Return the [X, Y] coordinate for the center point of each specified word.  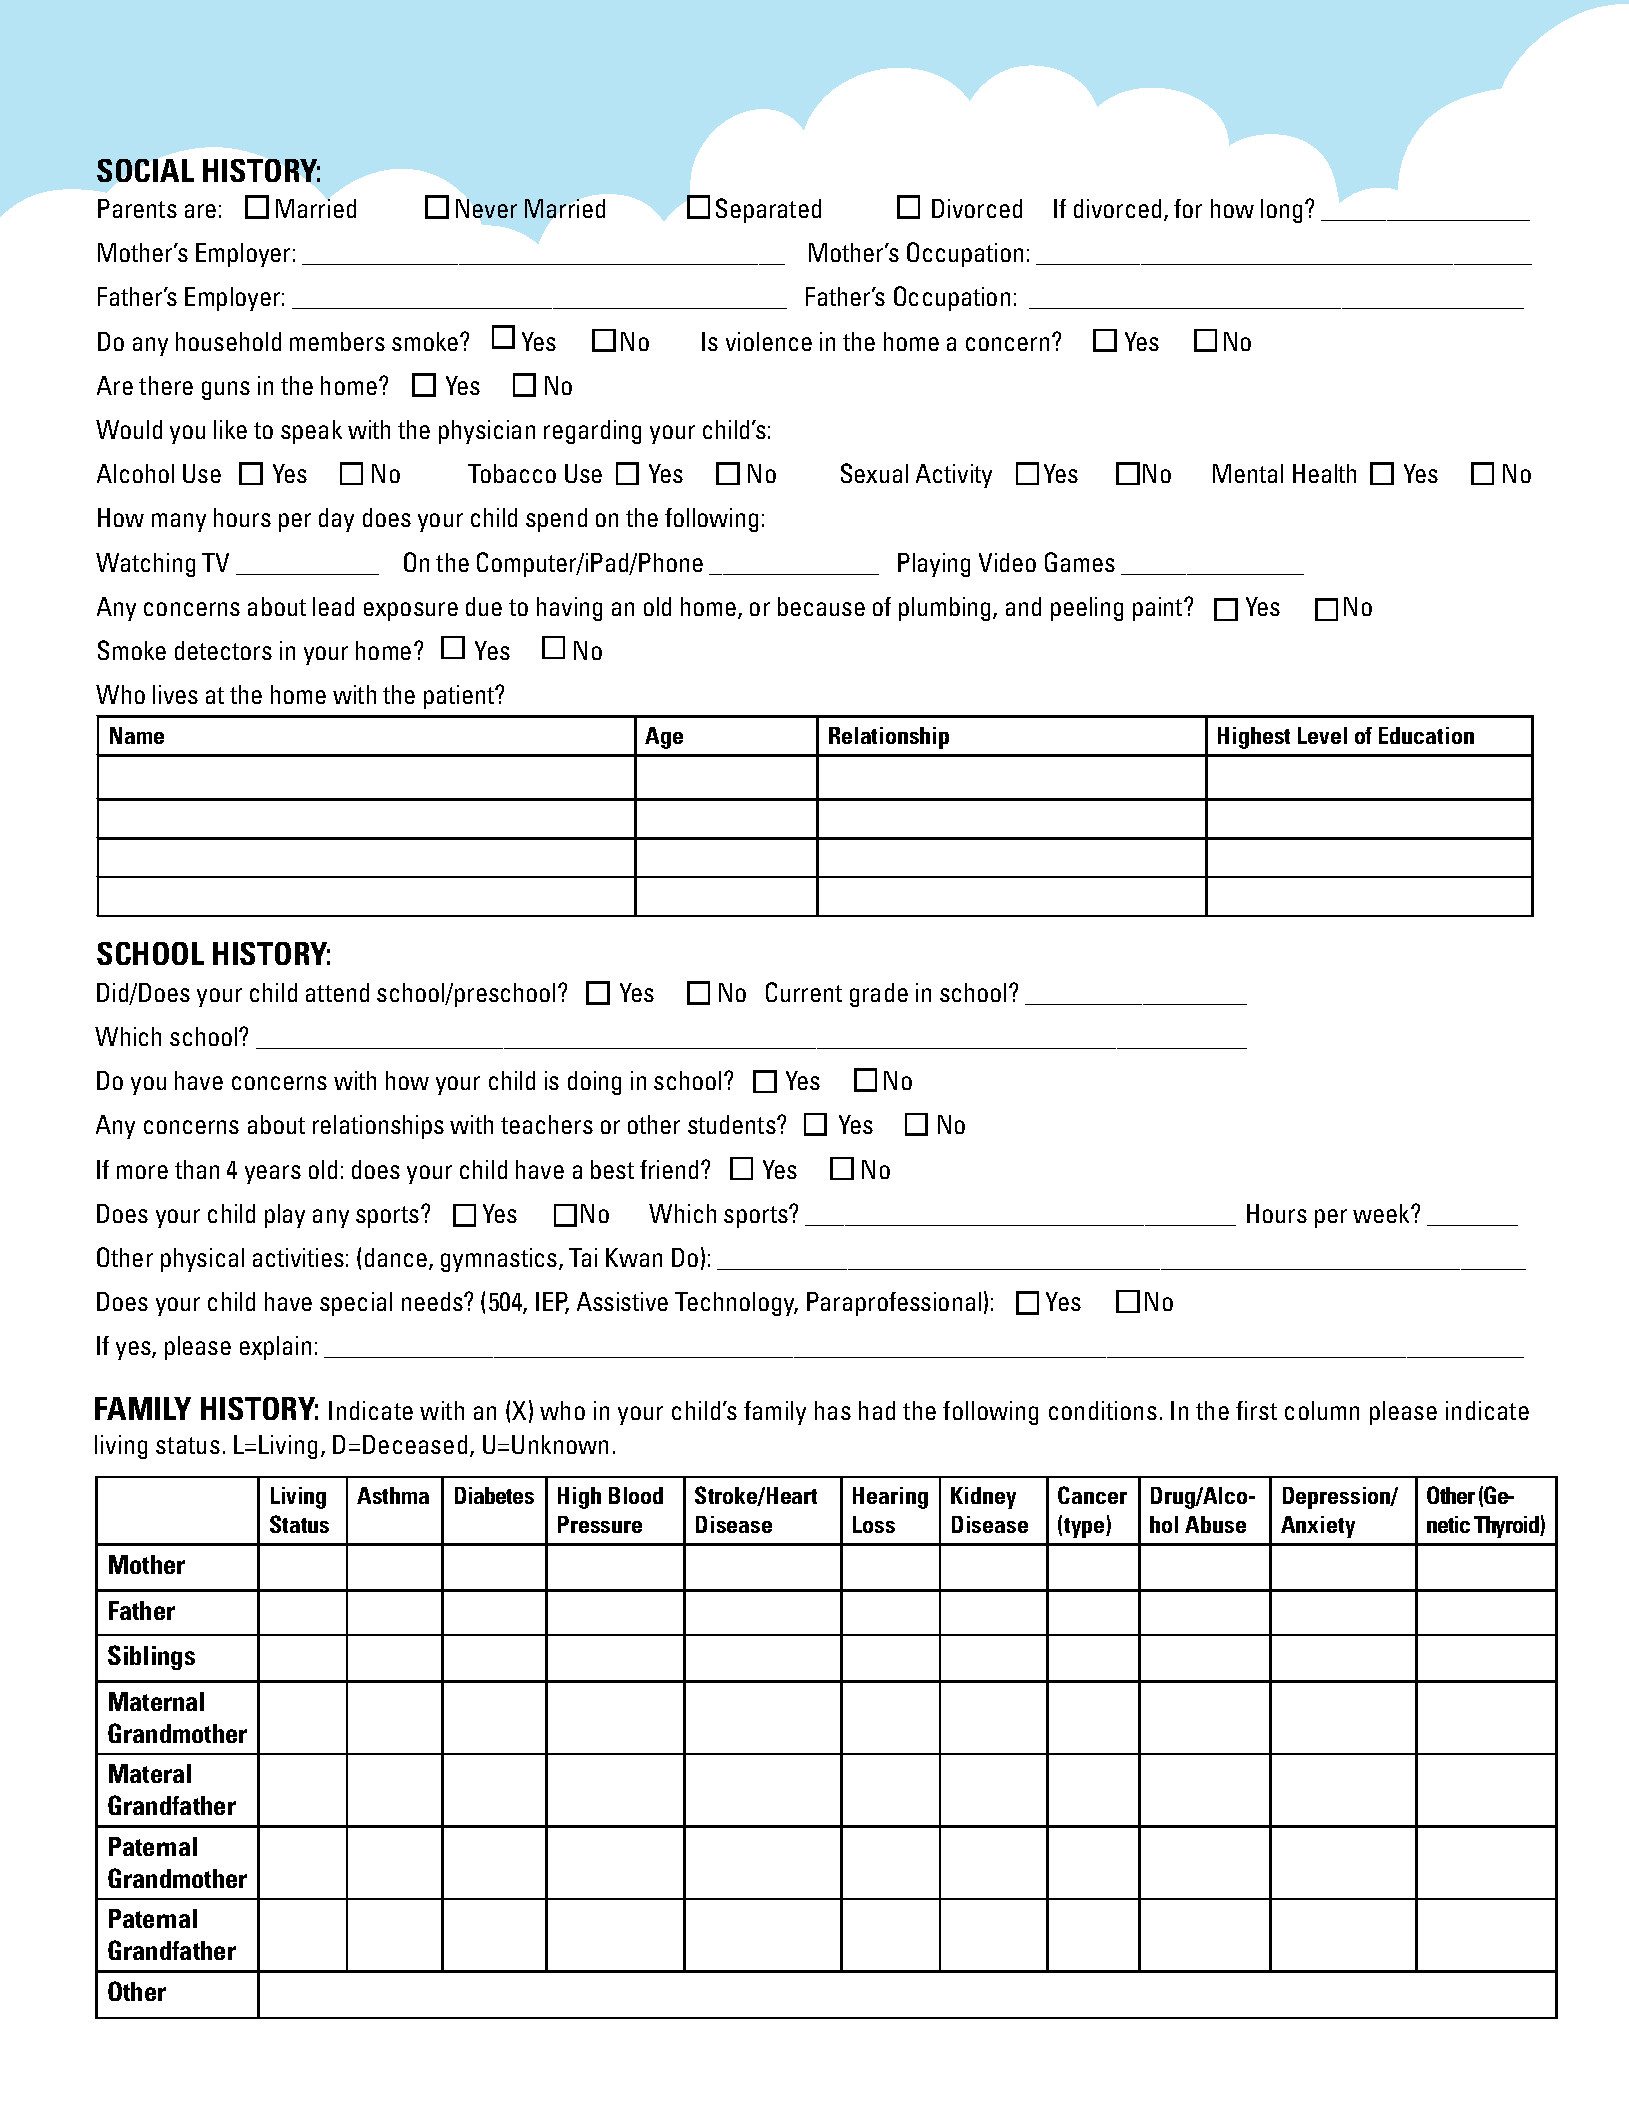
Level [1322, 735]
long [1281, 211]
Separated [768, 210]
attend [337, 992]
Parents [137, 208]
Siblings [151, 1657]
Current [804, 992]
